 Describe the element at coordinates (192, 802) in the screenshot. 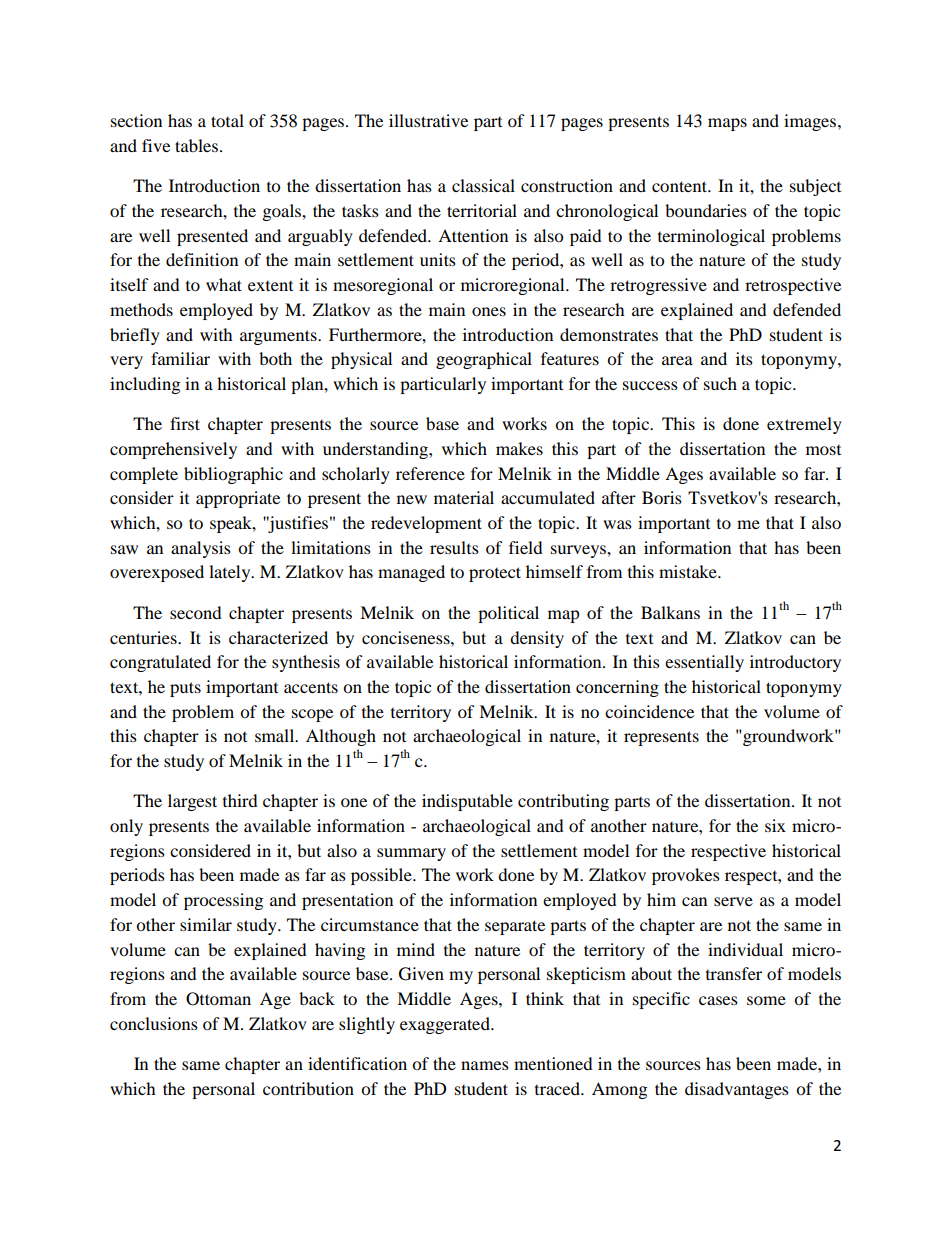

I see `largest` at that location.
